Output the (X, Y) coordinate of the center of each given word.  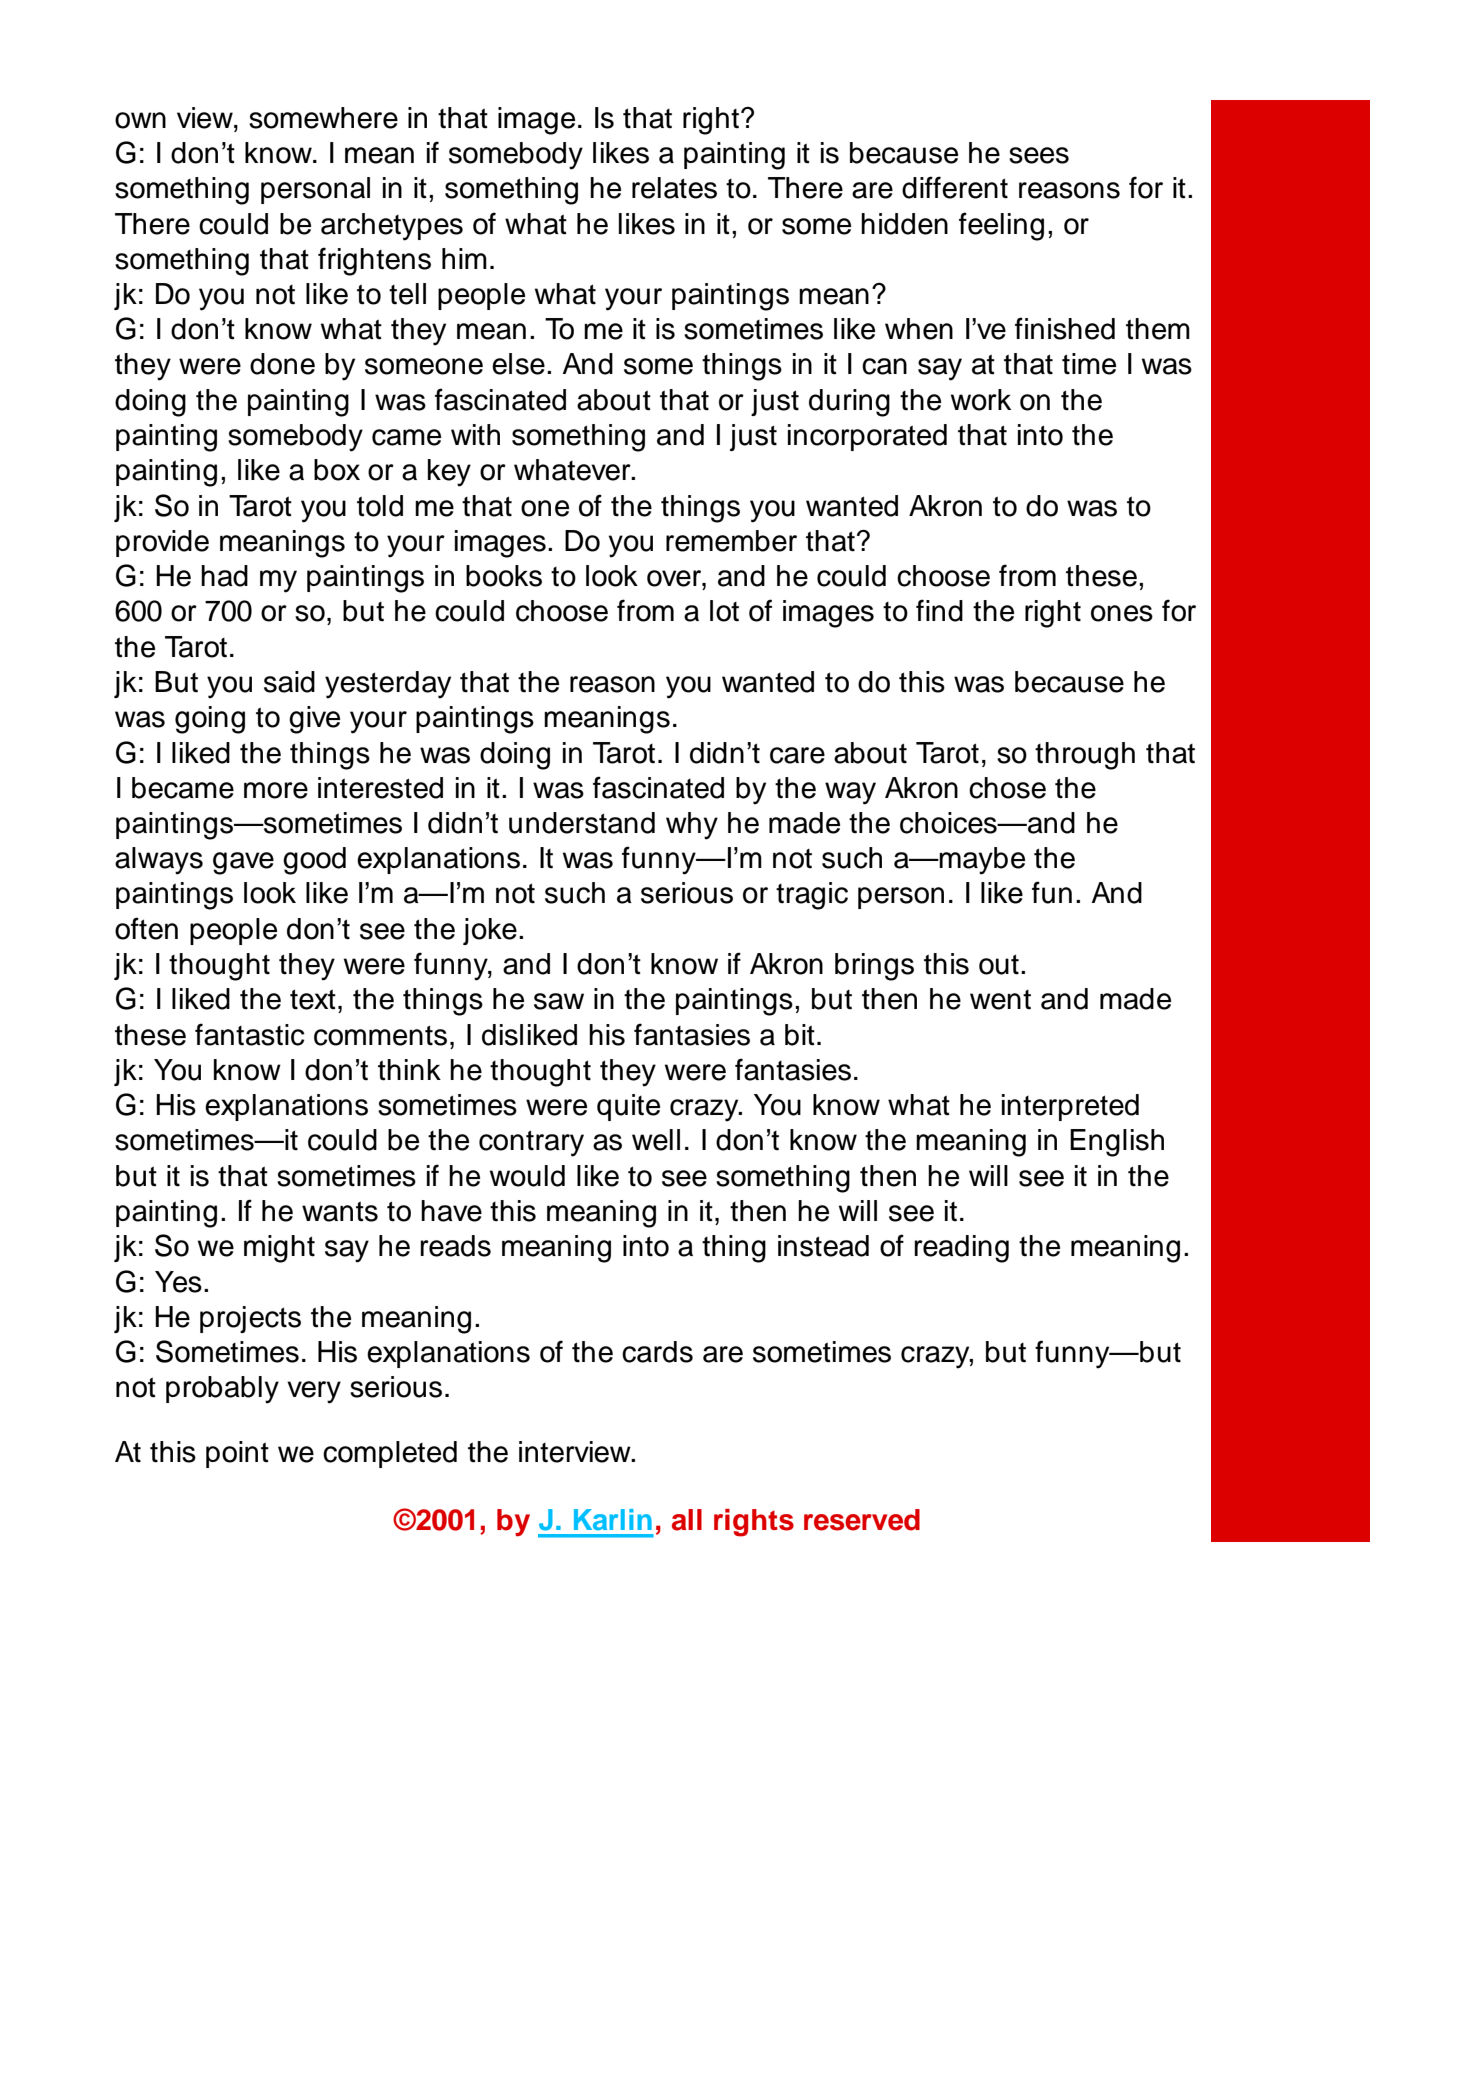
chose (1007, 788)
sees (1039, 155)
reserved (862, 1520)
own (140, 120)
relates (674, 188)
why (692, 826)
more (276, 790)
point (237, 1454)
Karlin (613, 1519)
